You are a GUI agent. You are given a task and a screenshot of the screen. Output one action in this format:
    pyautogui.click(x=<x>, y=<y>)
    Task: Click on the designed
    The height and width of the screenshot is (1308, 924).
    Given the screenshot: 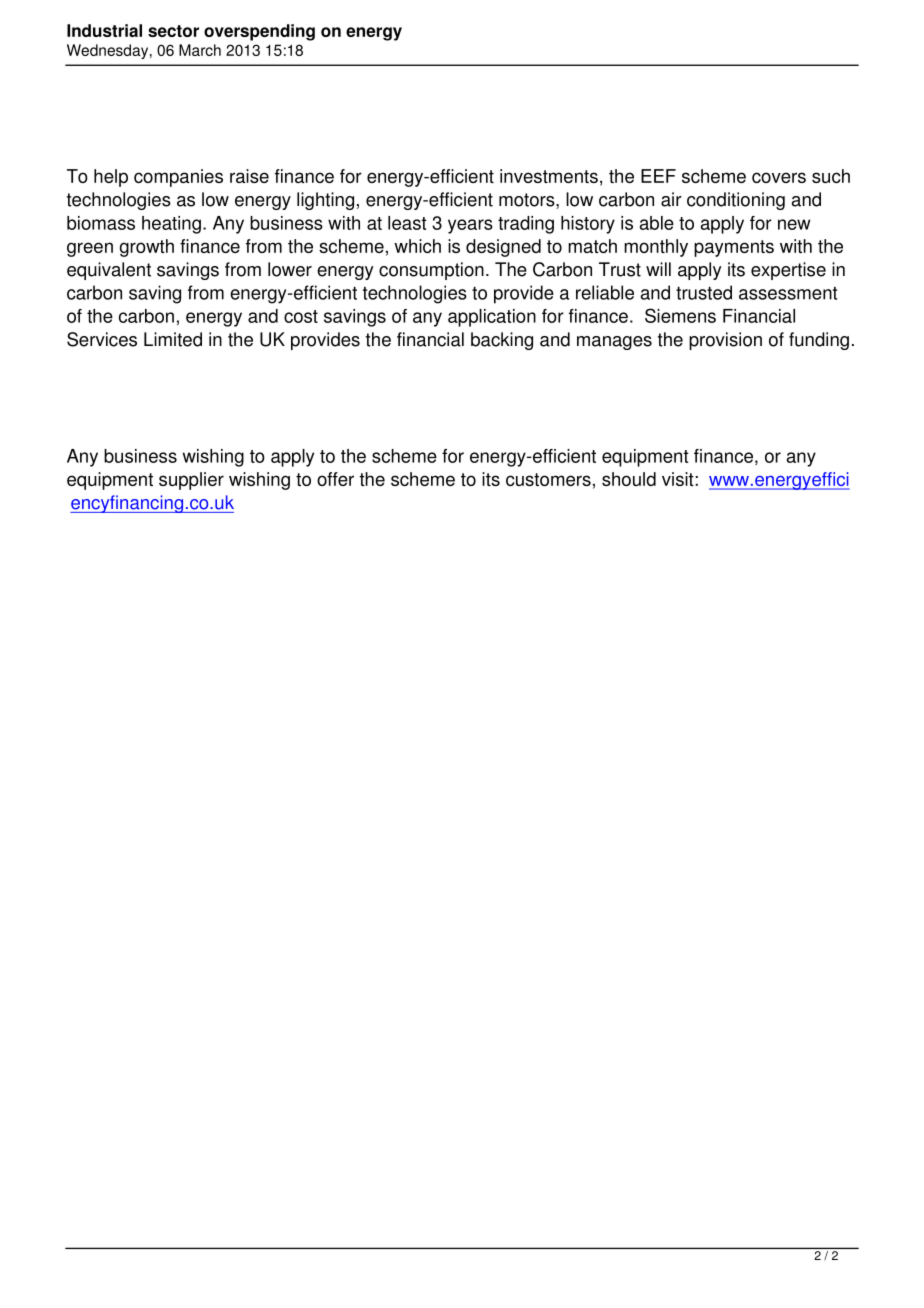 What is the action you would take?
    pyautogui.click(x=503, y=248)
